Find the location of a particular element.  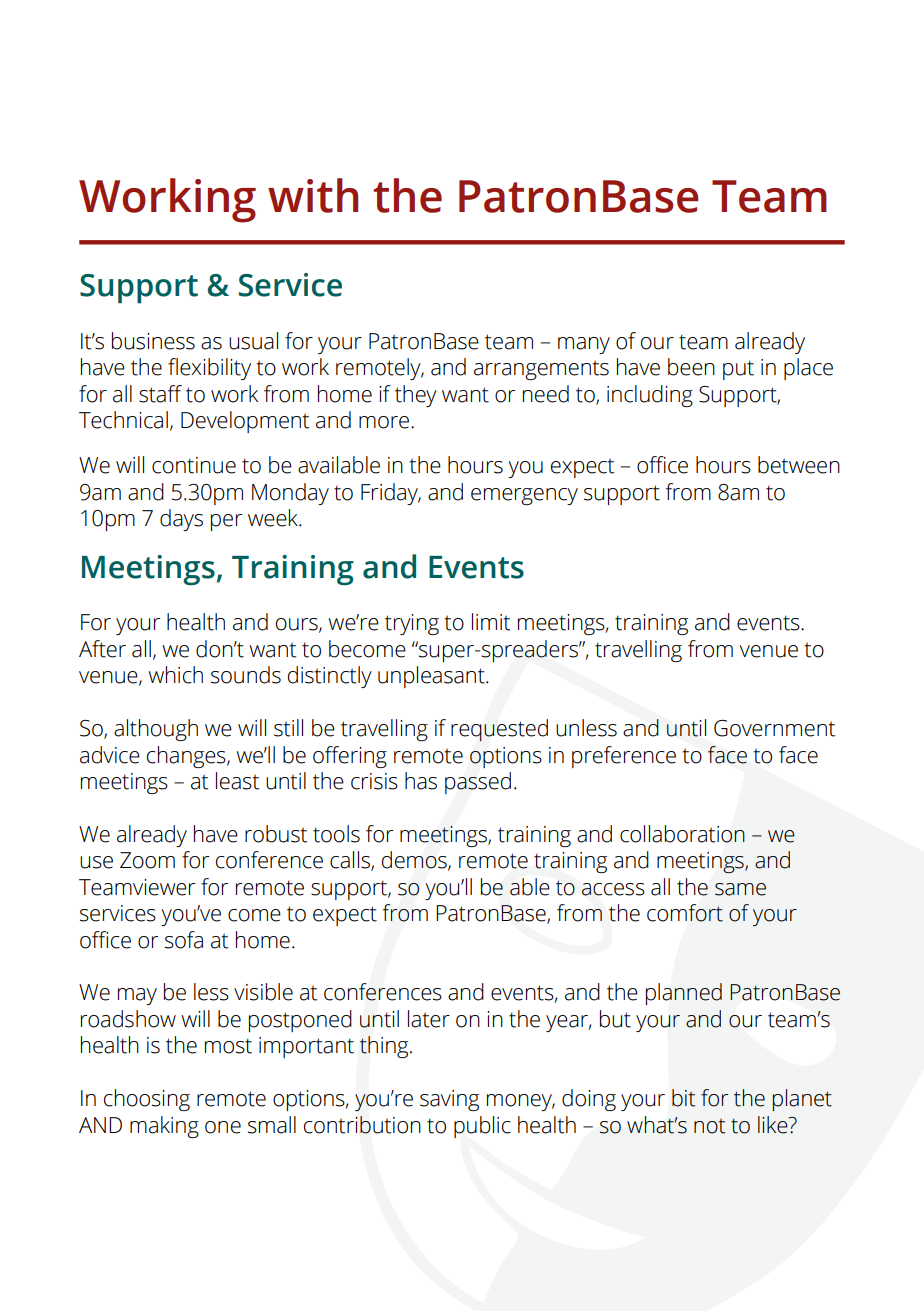

choosing is located at coordinates (147, 1100).
